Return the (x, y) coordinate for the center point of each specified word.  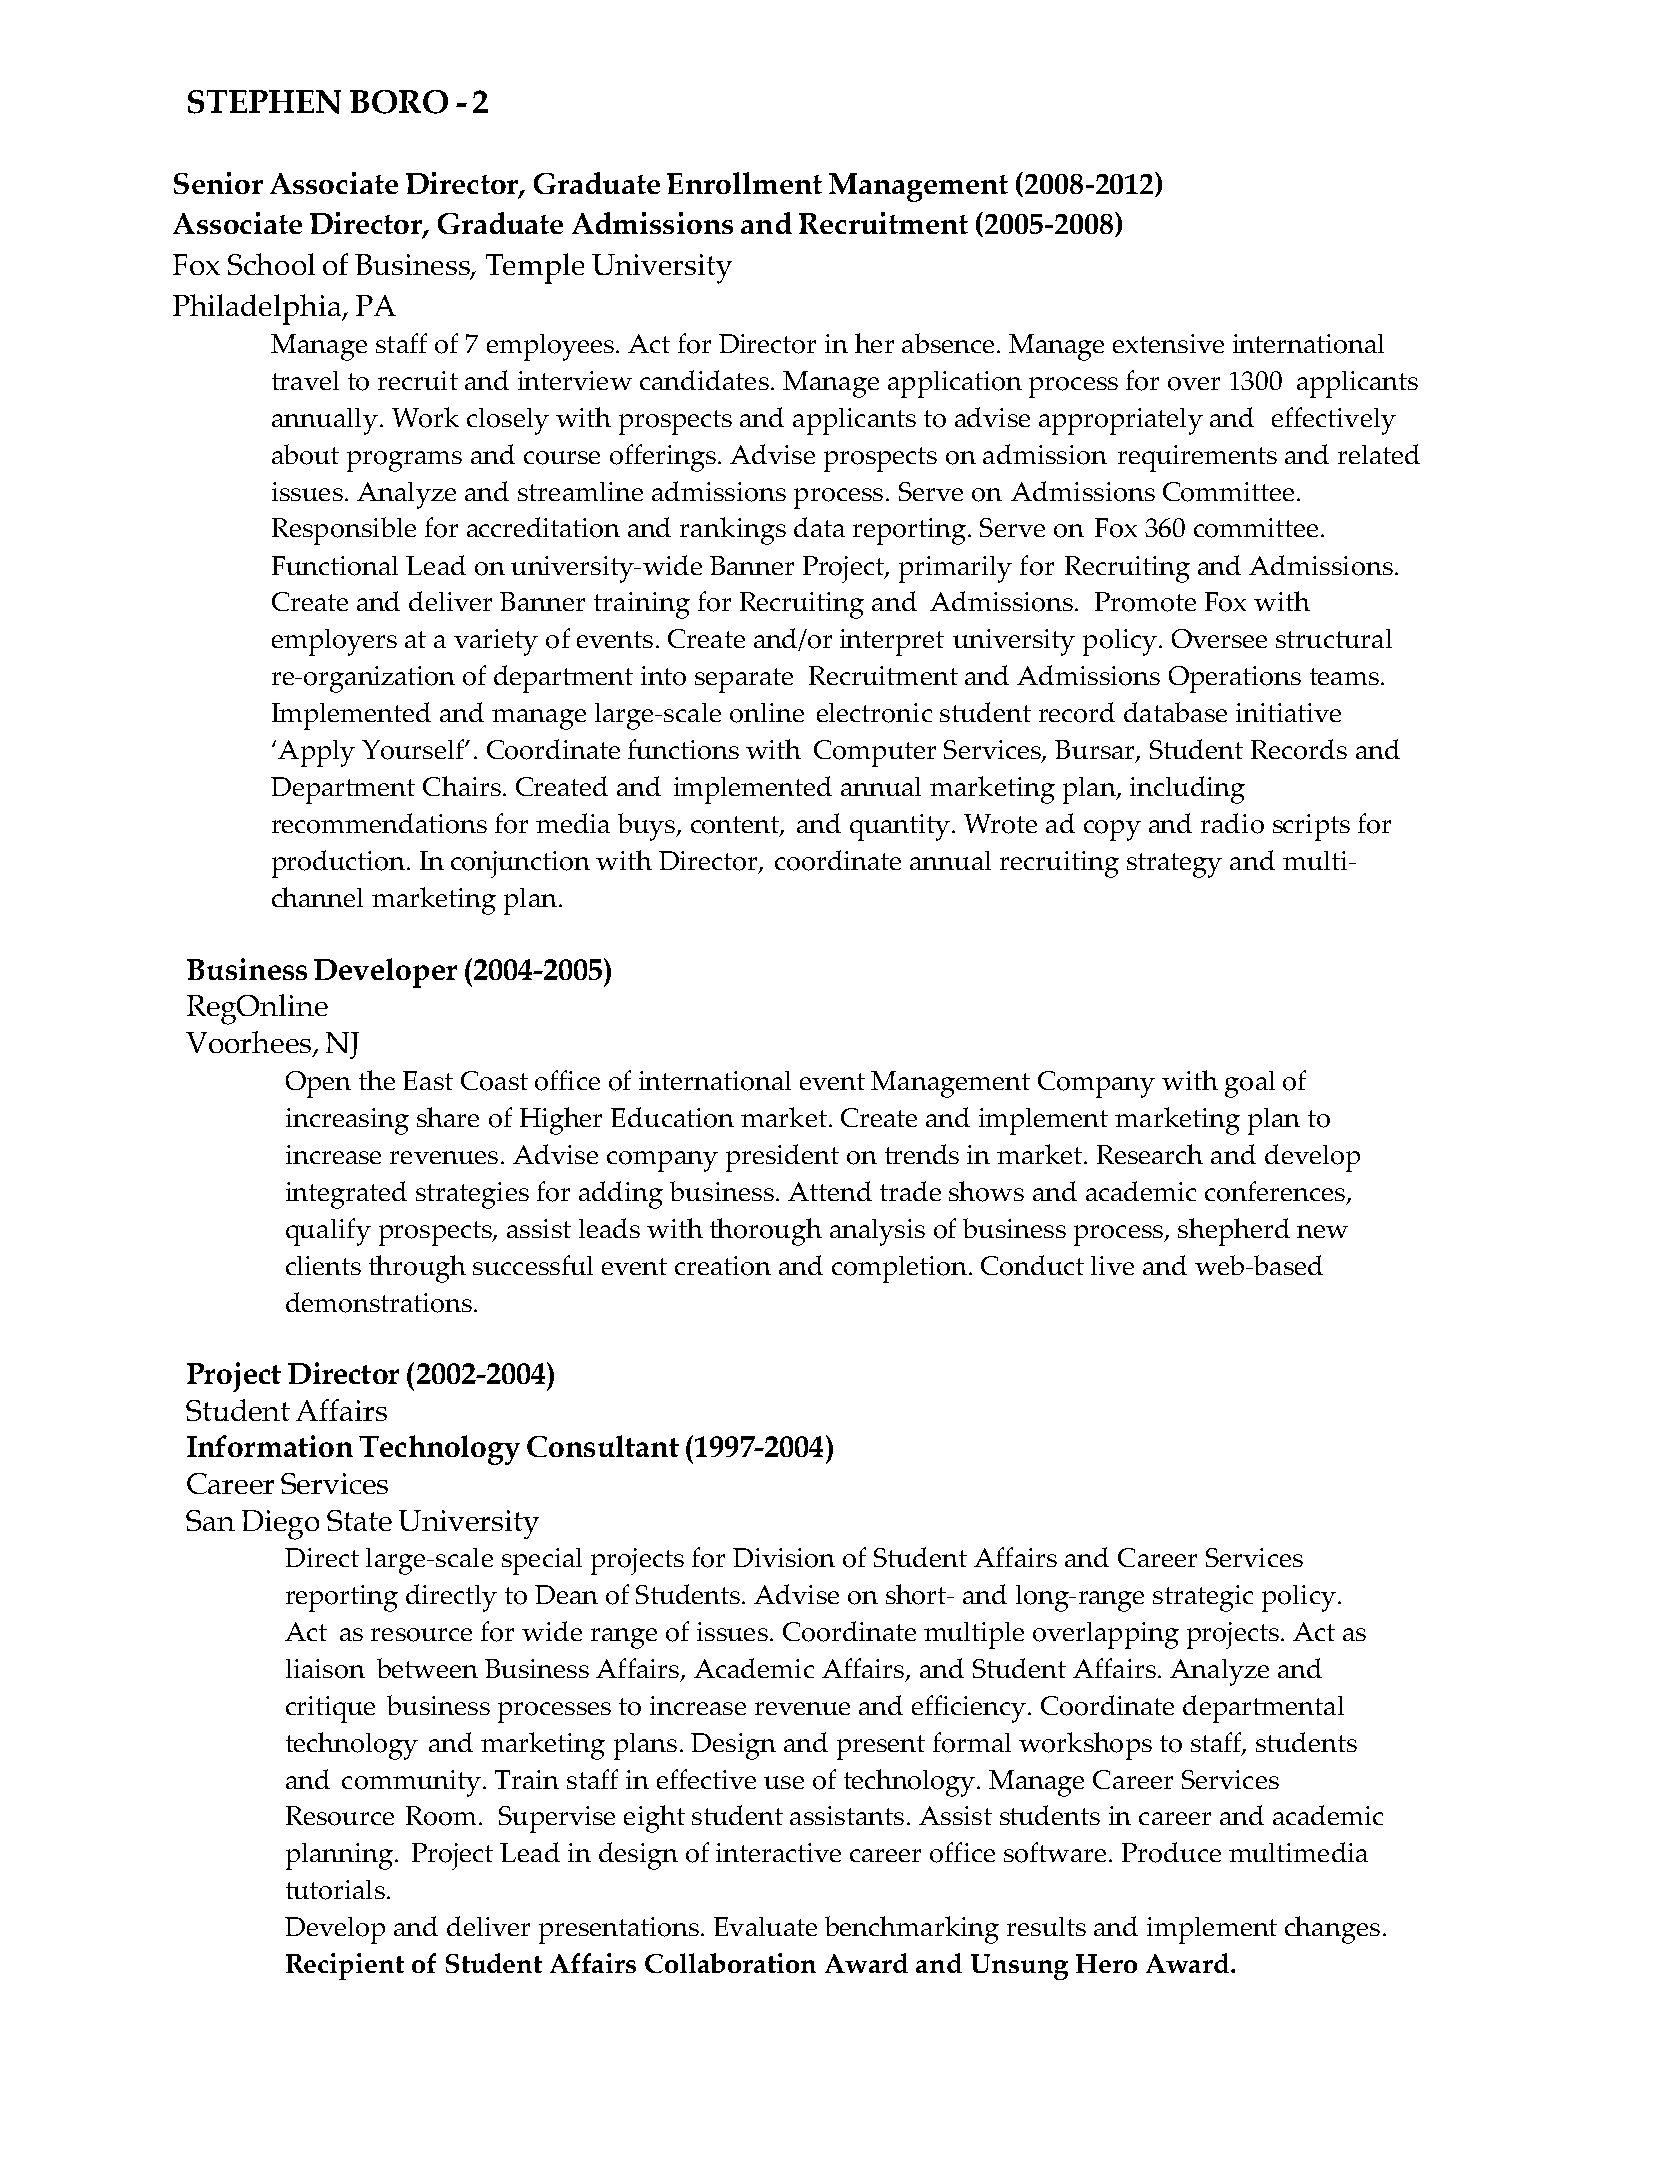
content (736, 826)
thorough (766, 1232)
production (338, 864)
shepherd (1234, 1232)
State (359, 1520)
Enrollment (744, 183)
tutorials (335, 1890)
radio (1232, 823)
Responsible (344, 531)
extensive (1168, 343)
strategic (1203, 1598)
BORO (399, 102)
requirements (1197, 458)
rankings (733, 531)
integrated (346, 1195)
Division (784, 1558)
